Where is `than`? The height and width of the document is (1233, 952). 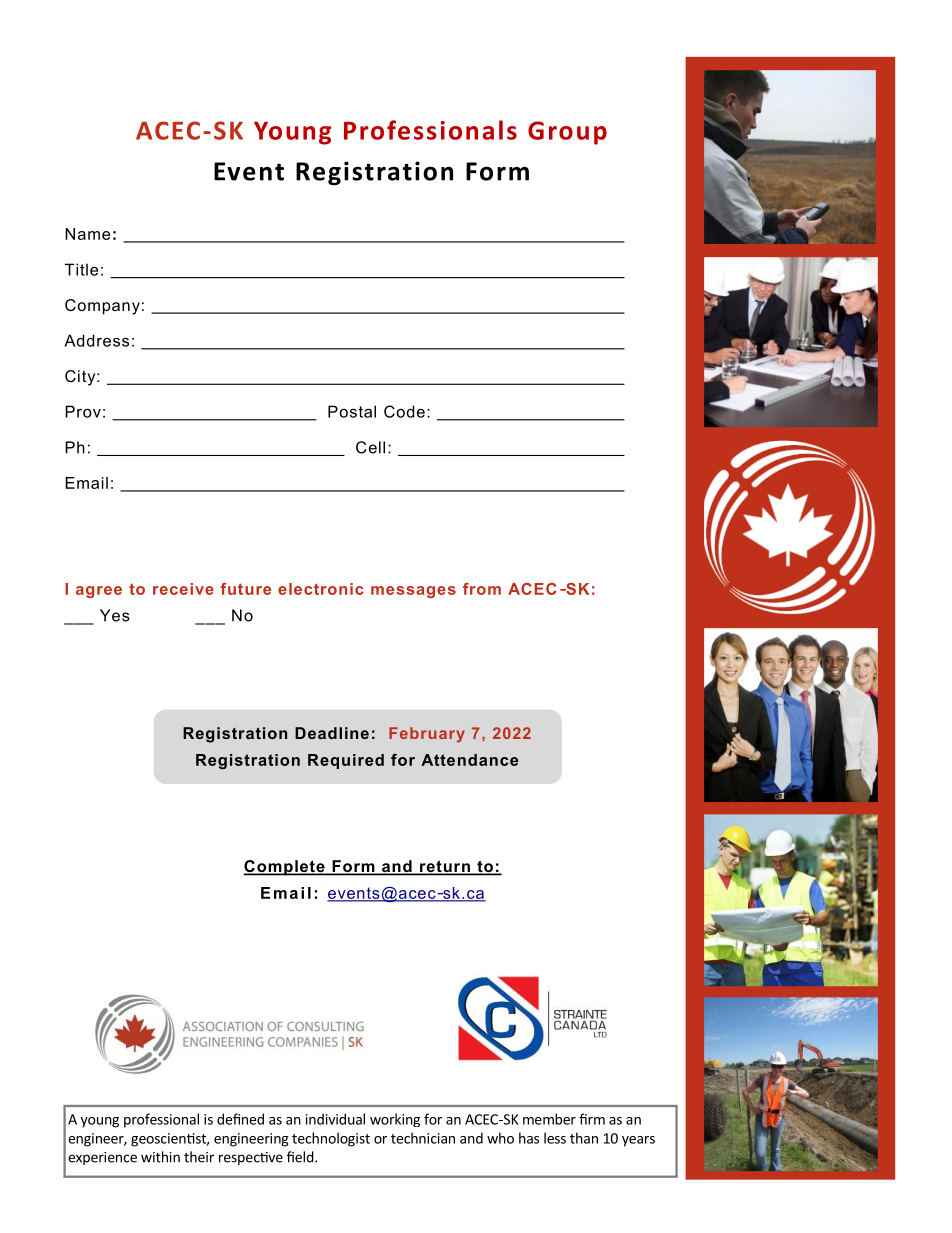
than is located at coordinates (584, 1138).
